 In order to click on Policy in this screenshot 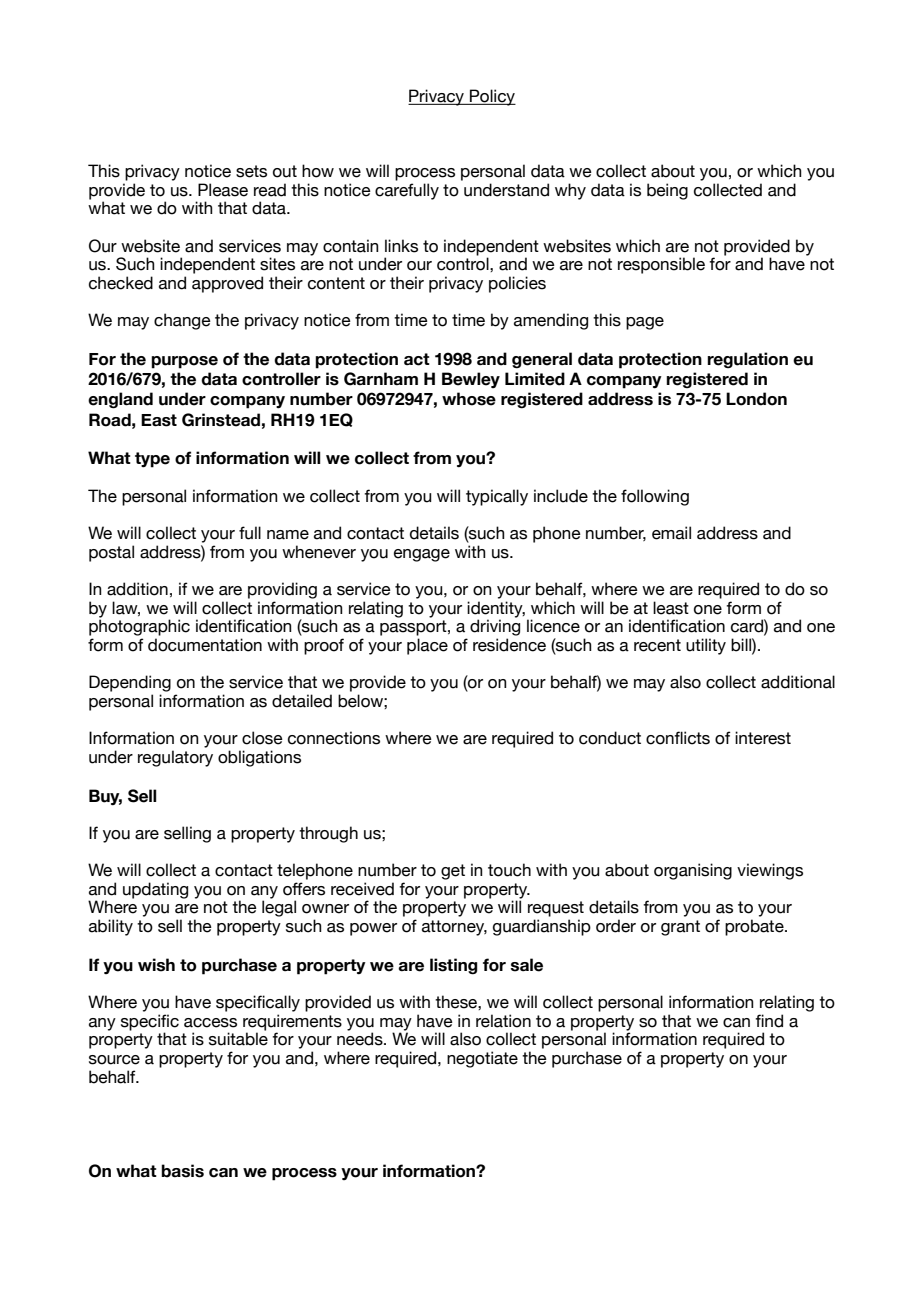, I will do `click(492, 97)`.
